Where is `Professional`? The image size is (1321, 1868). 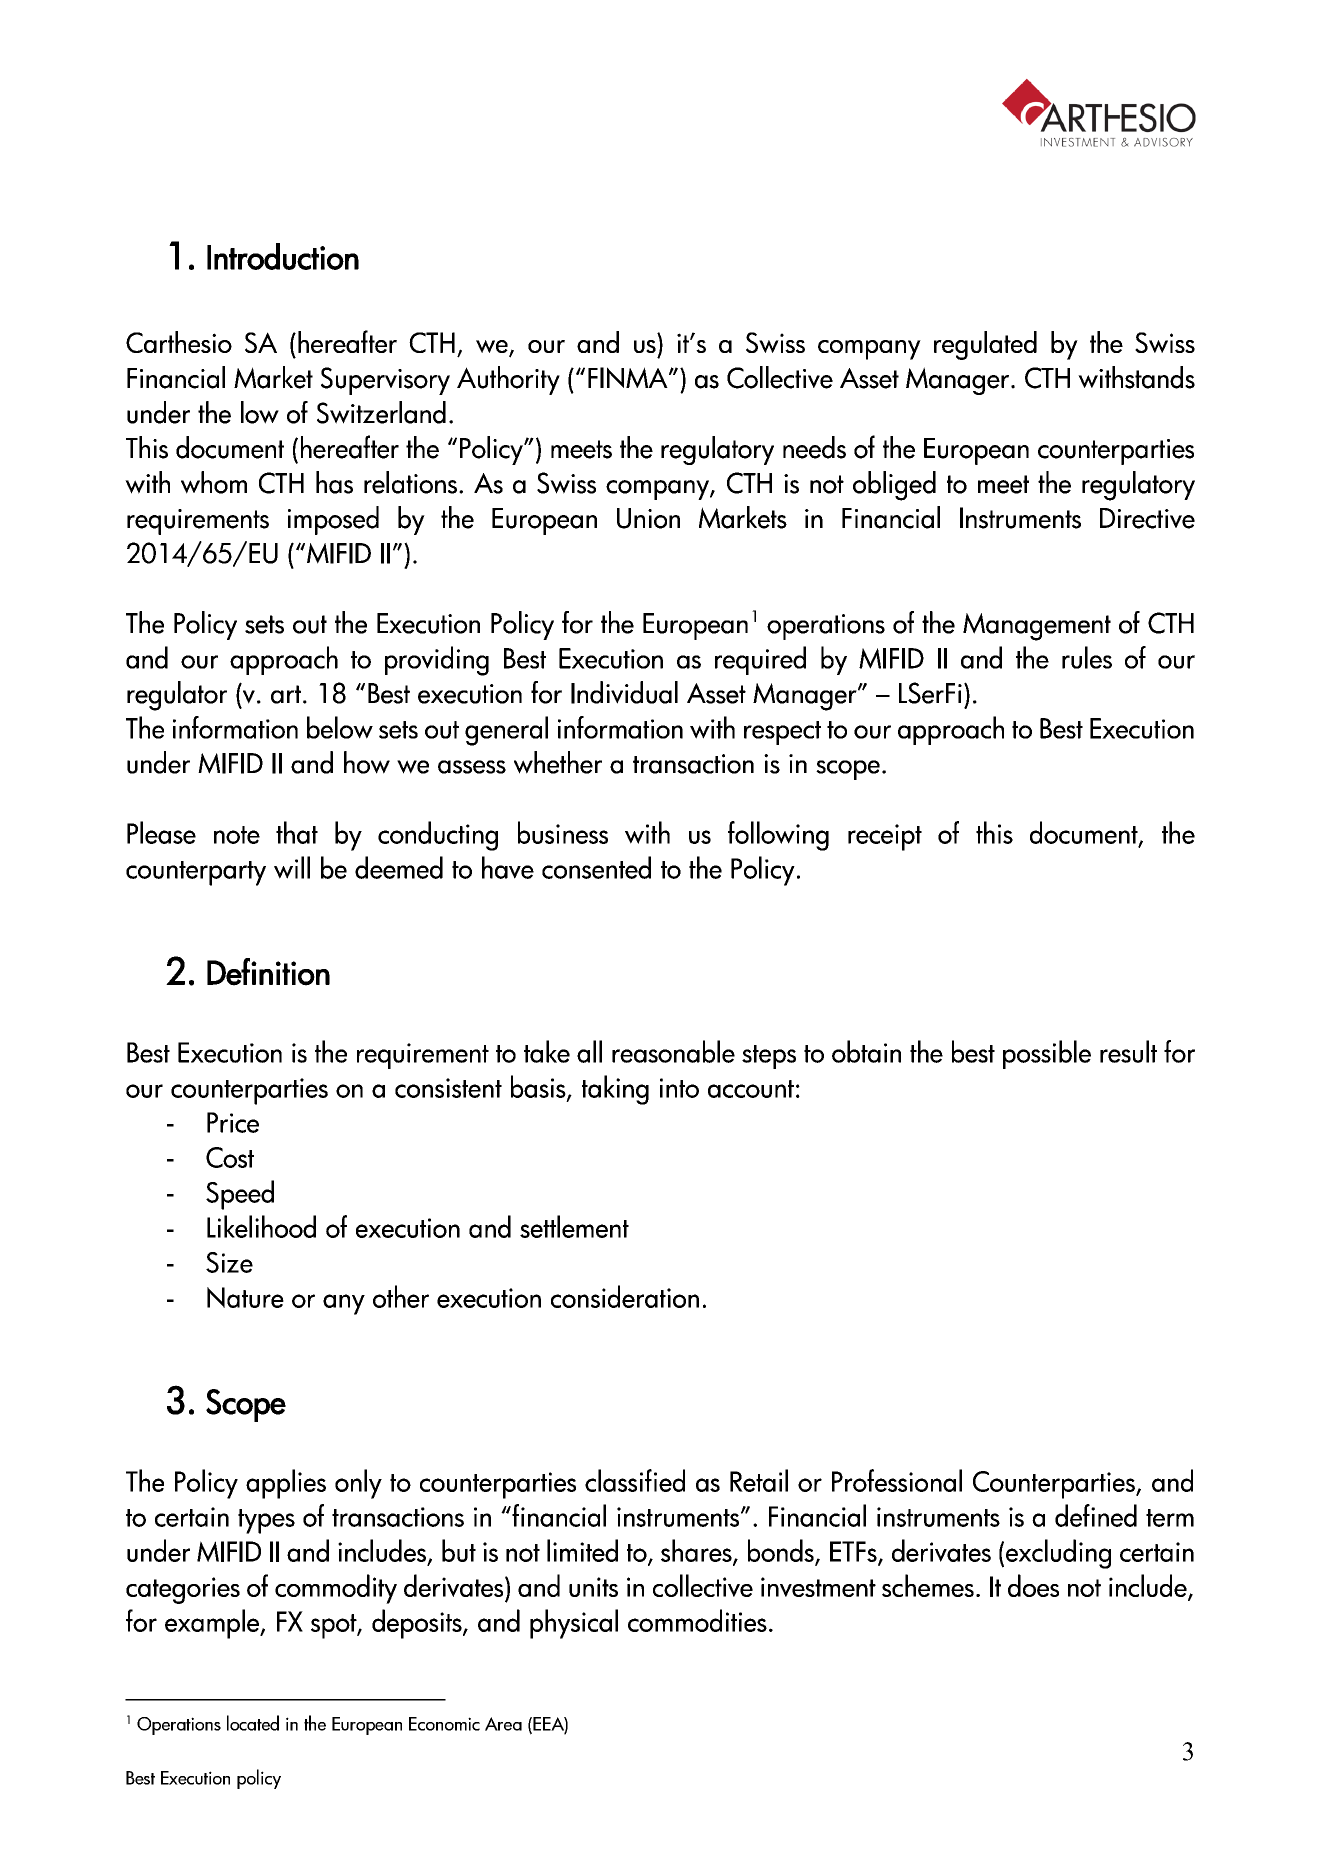 Professional is located at coordinates (897, 1480).
